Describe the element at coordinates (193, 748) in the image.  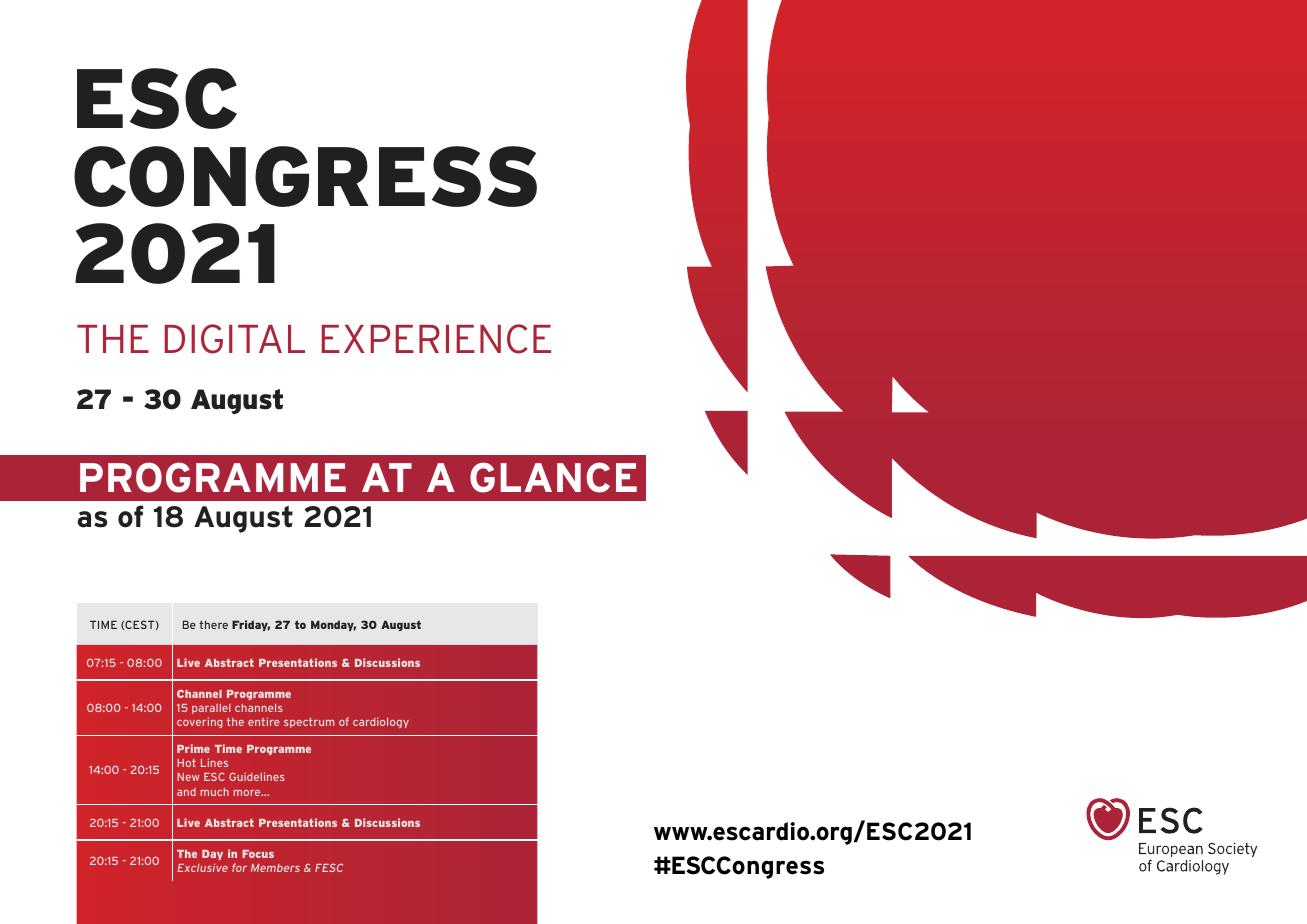
I see `Prime` at that location.
